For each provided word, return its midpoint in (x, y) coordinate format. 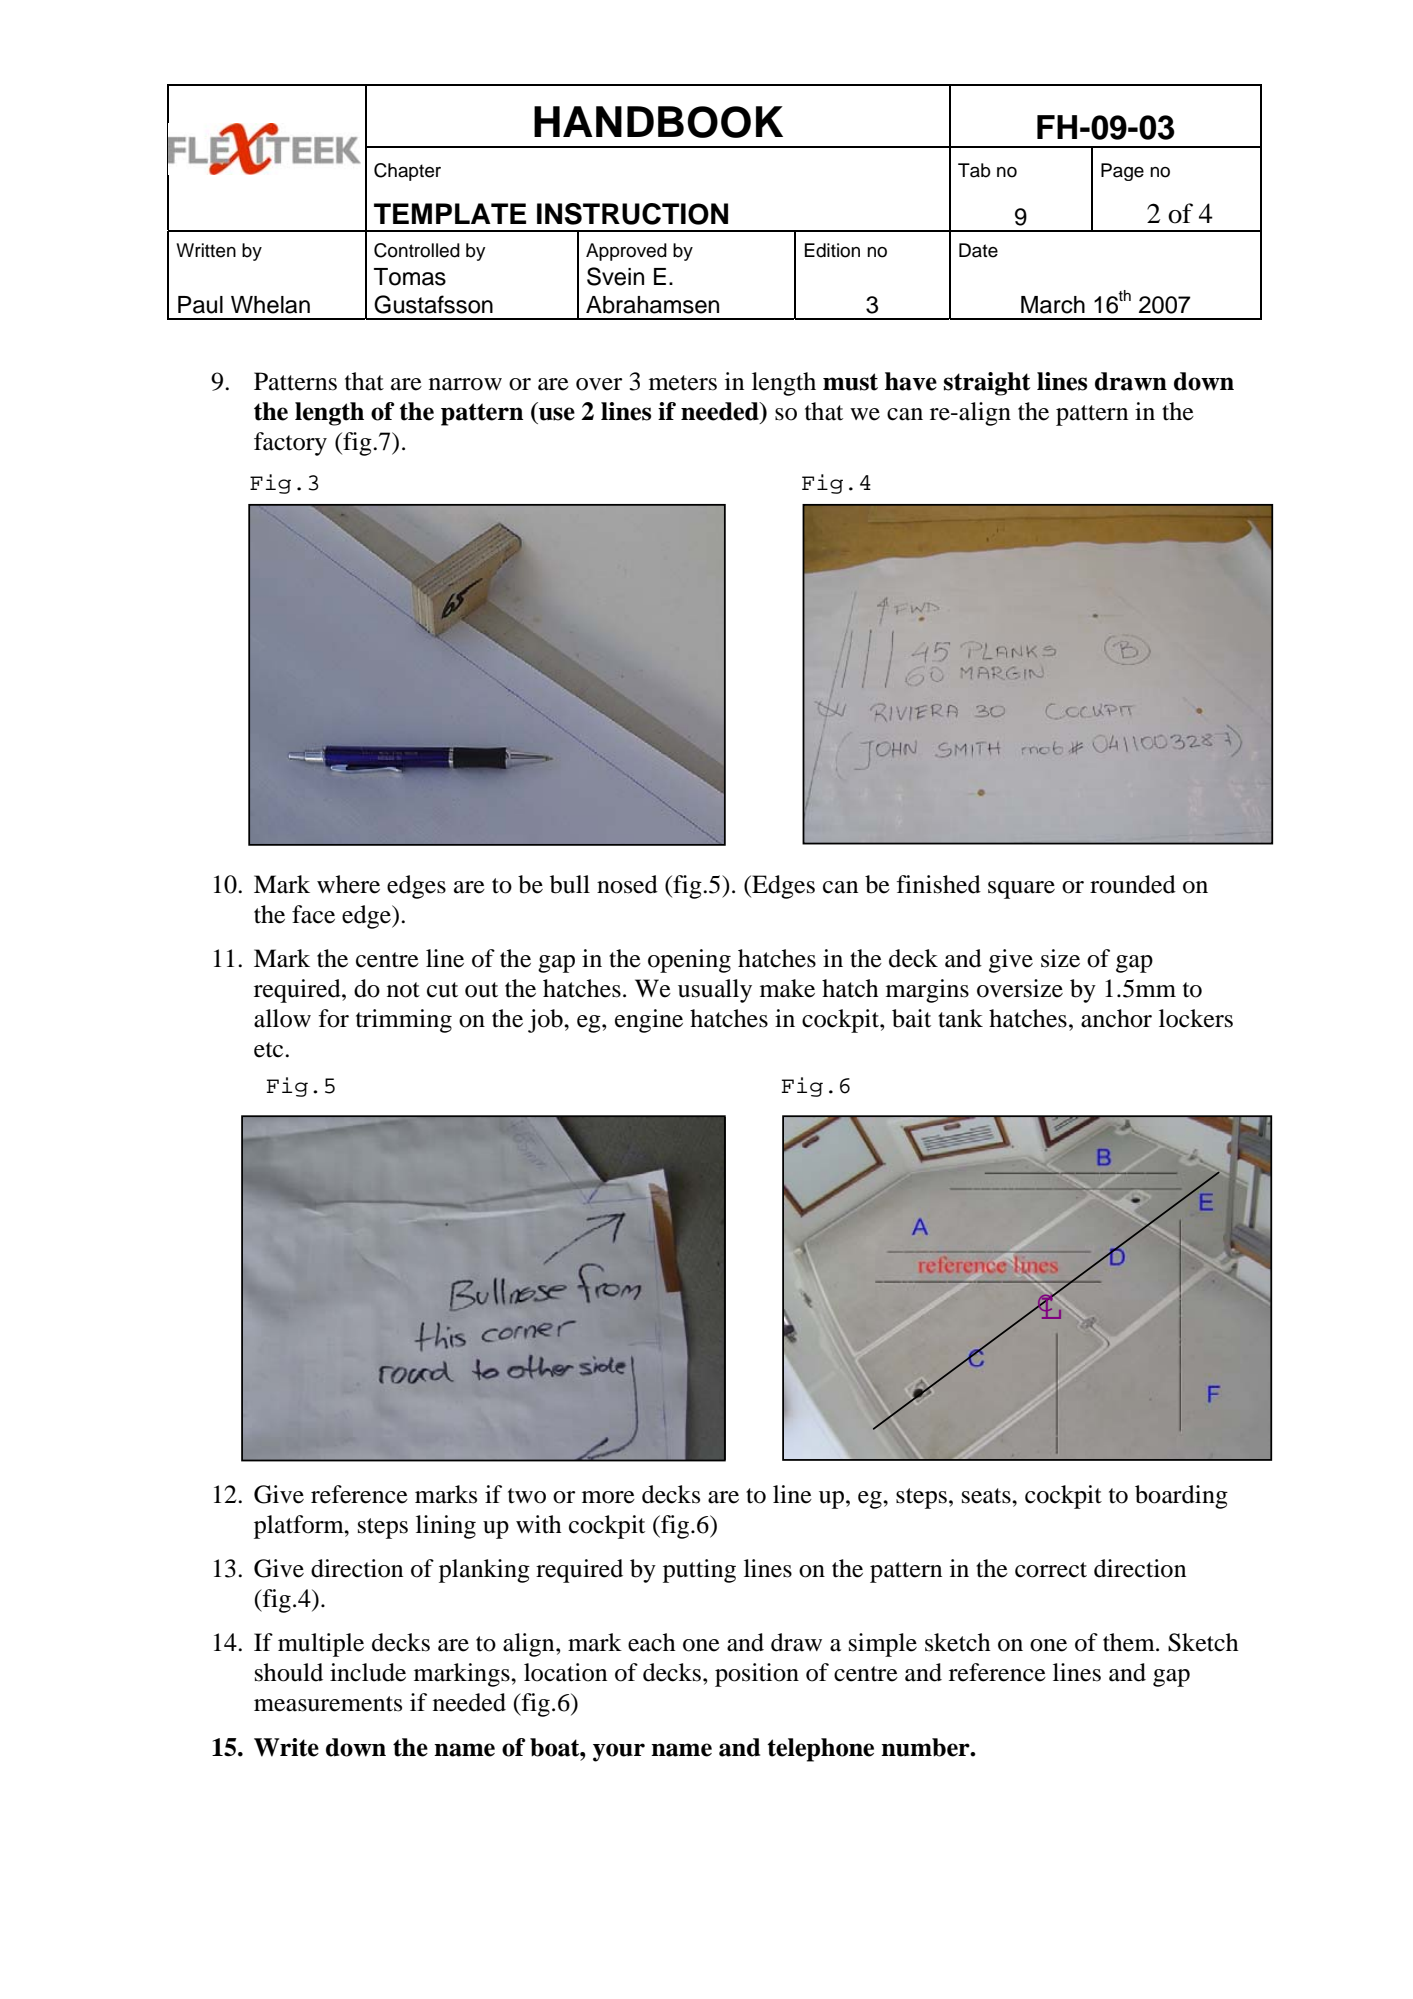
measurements (328, 1704)
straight (987, 384)
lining (446, 1527)
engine (649, 1021)
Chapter (407, 172)
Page (1122, 172)
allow (282, 1018)
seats (987, 1496)
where (348, 884)
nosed (627, 884)
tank (960, 1018)
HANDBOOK (658, 122)
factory (290, 444)
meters (683, 383)
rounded (1133, 884)
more (608, 1497)
